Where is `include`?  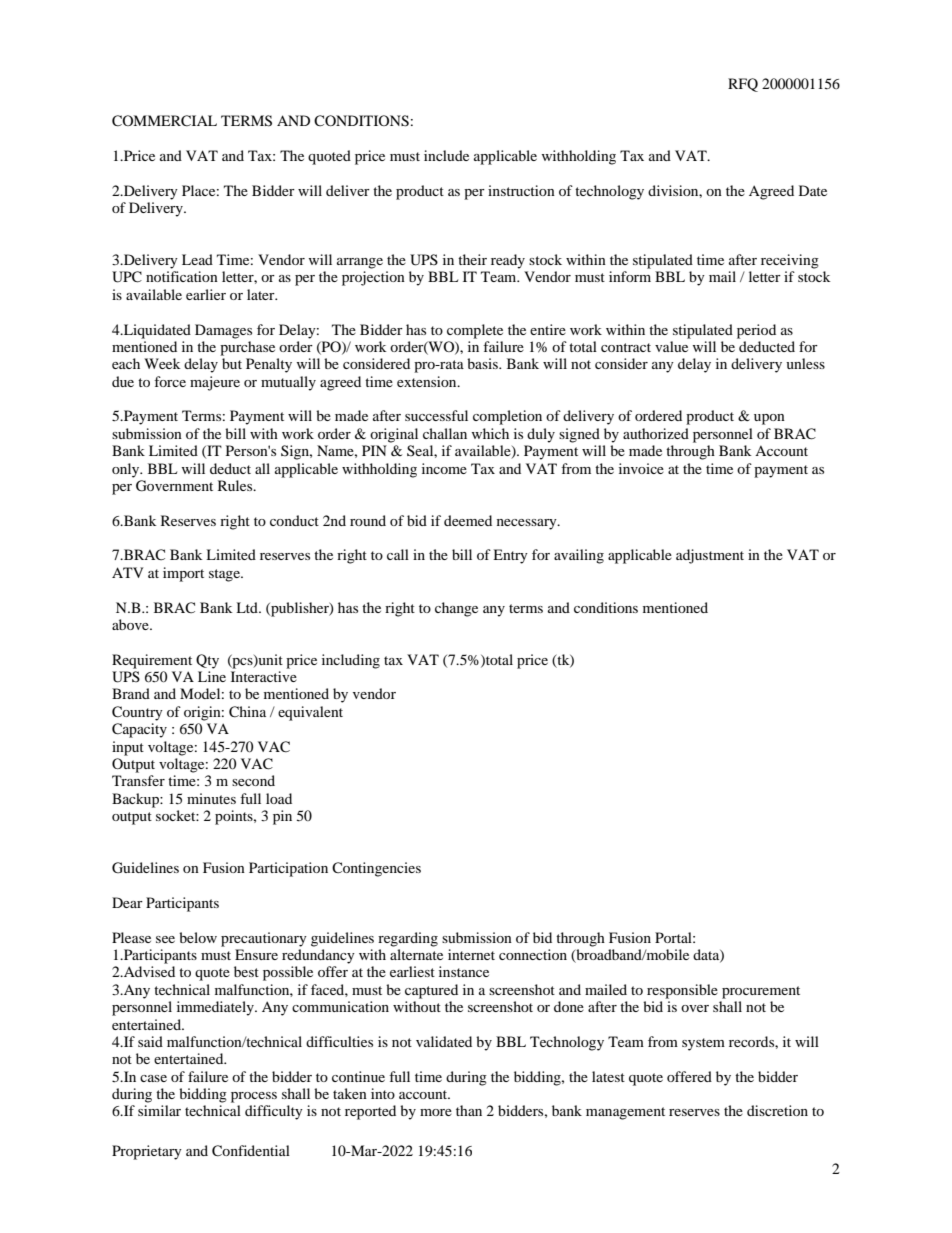
include is located at coordinates (446, 155).
